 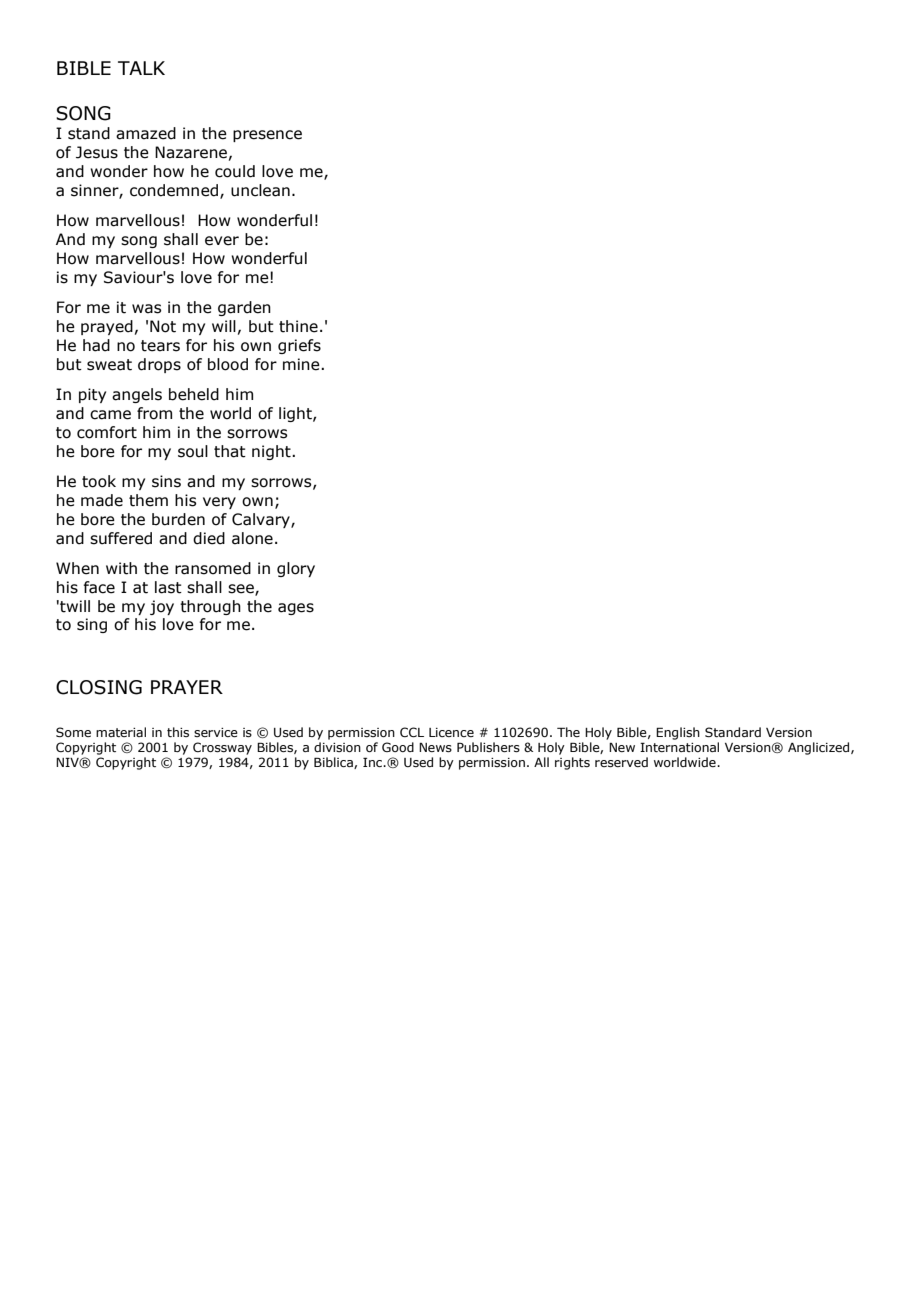 What do you see at coordinates (267, 136) in the screenshot?
I see `presence` at bounding box center [267, 136].
